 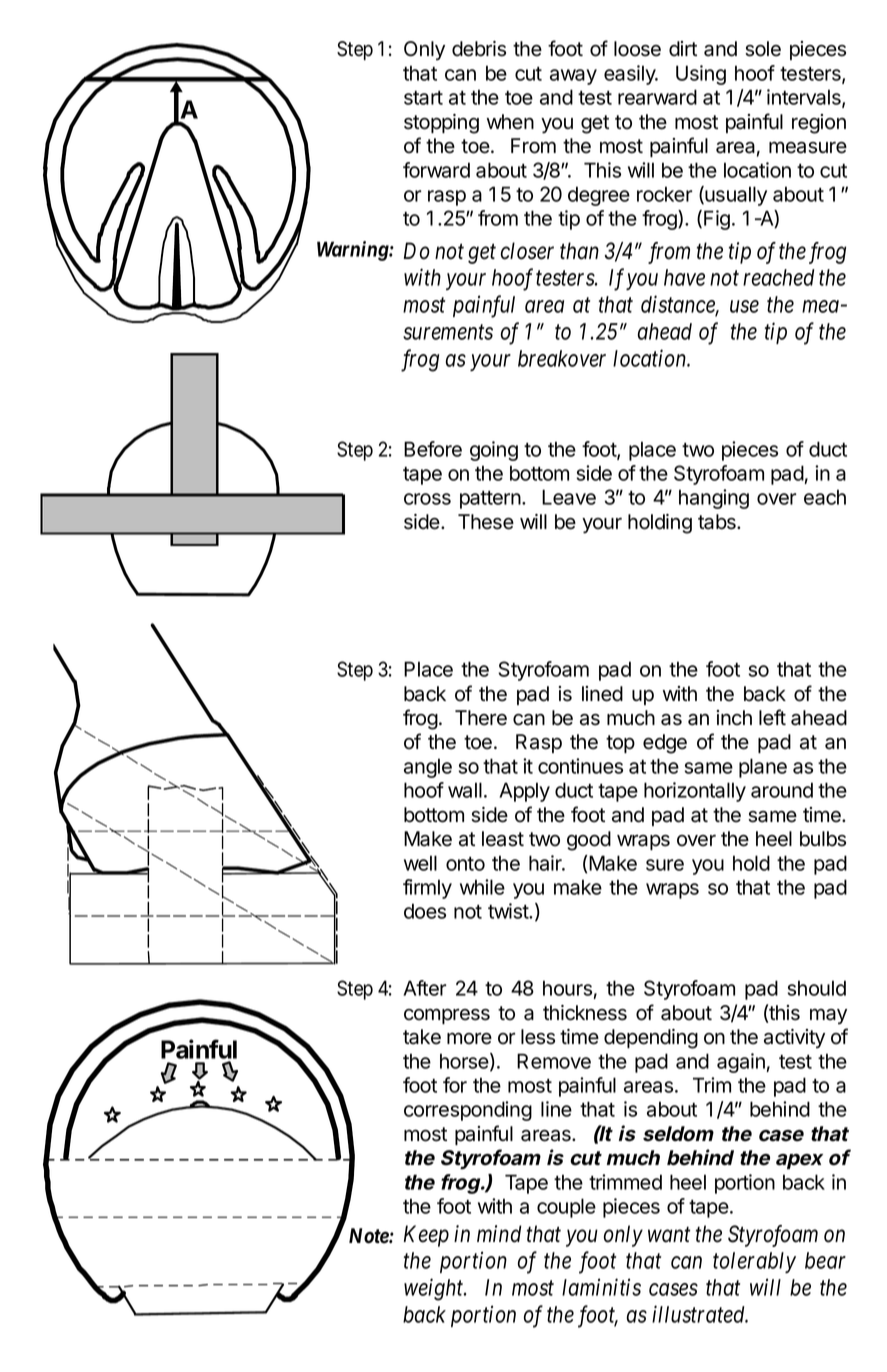 I want to click on edge, so click(x=665, y=744).
